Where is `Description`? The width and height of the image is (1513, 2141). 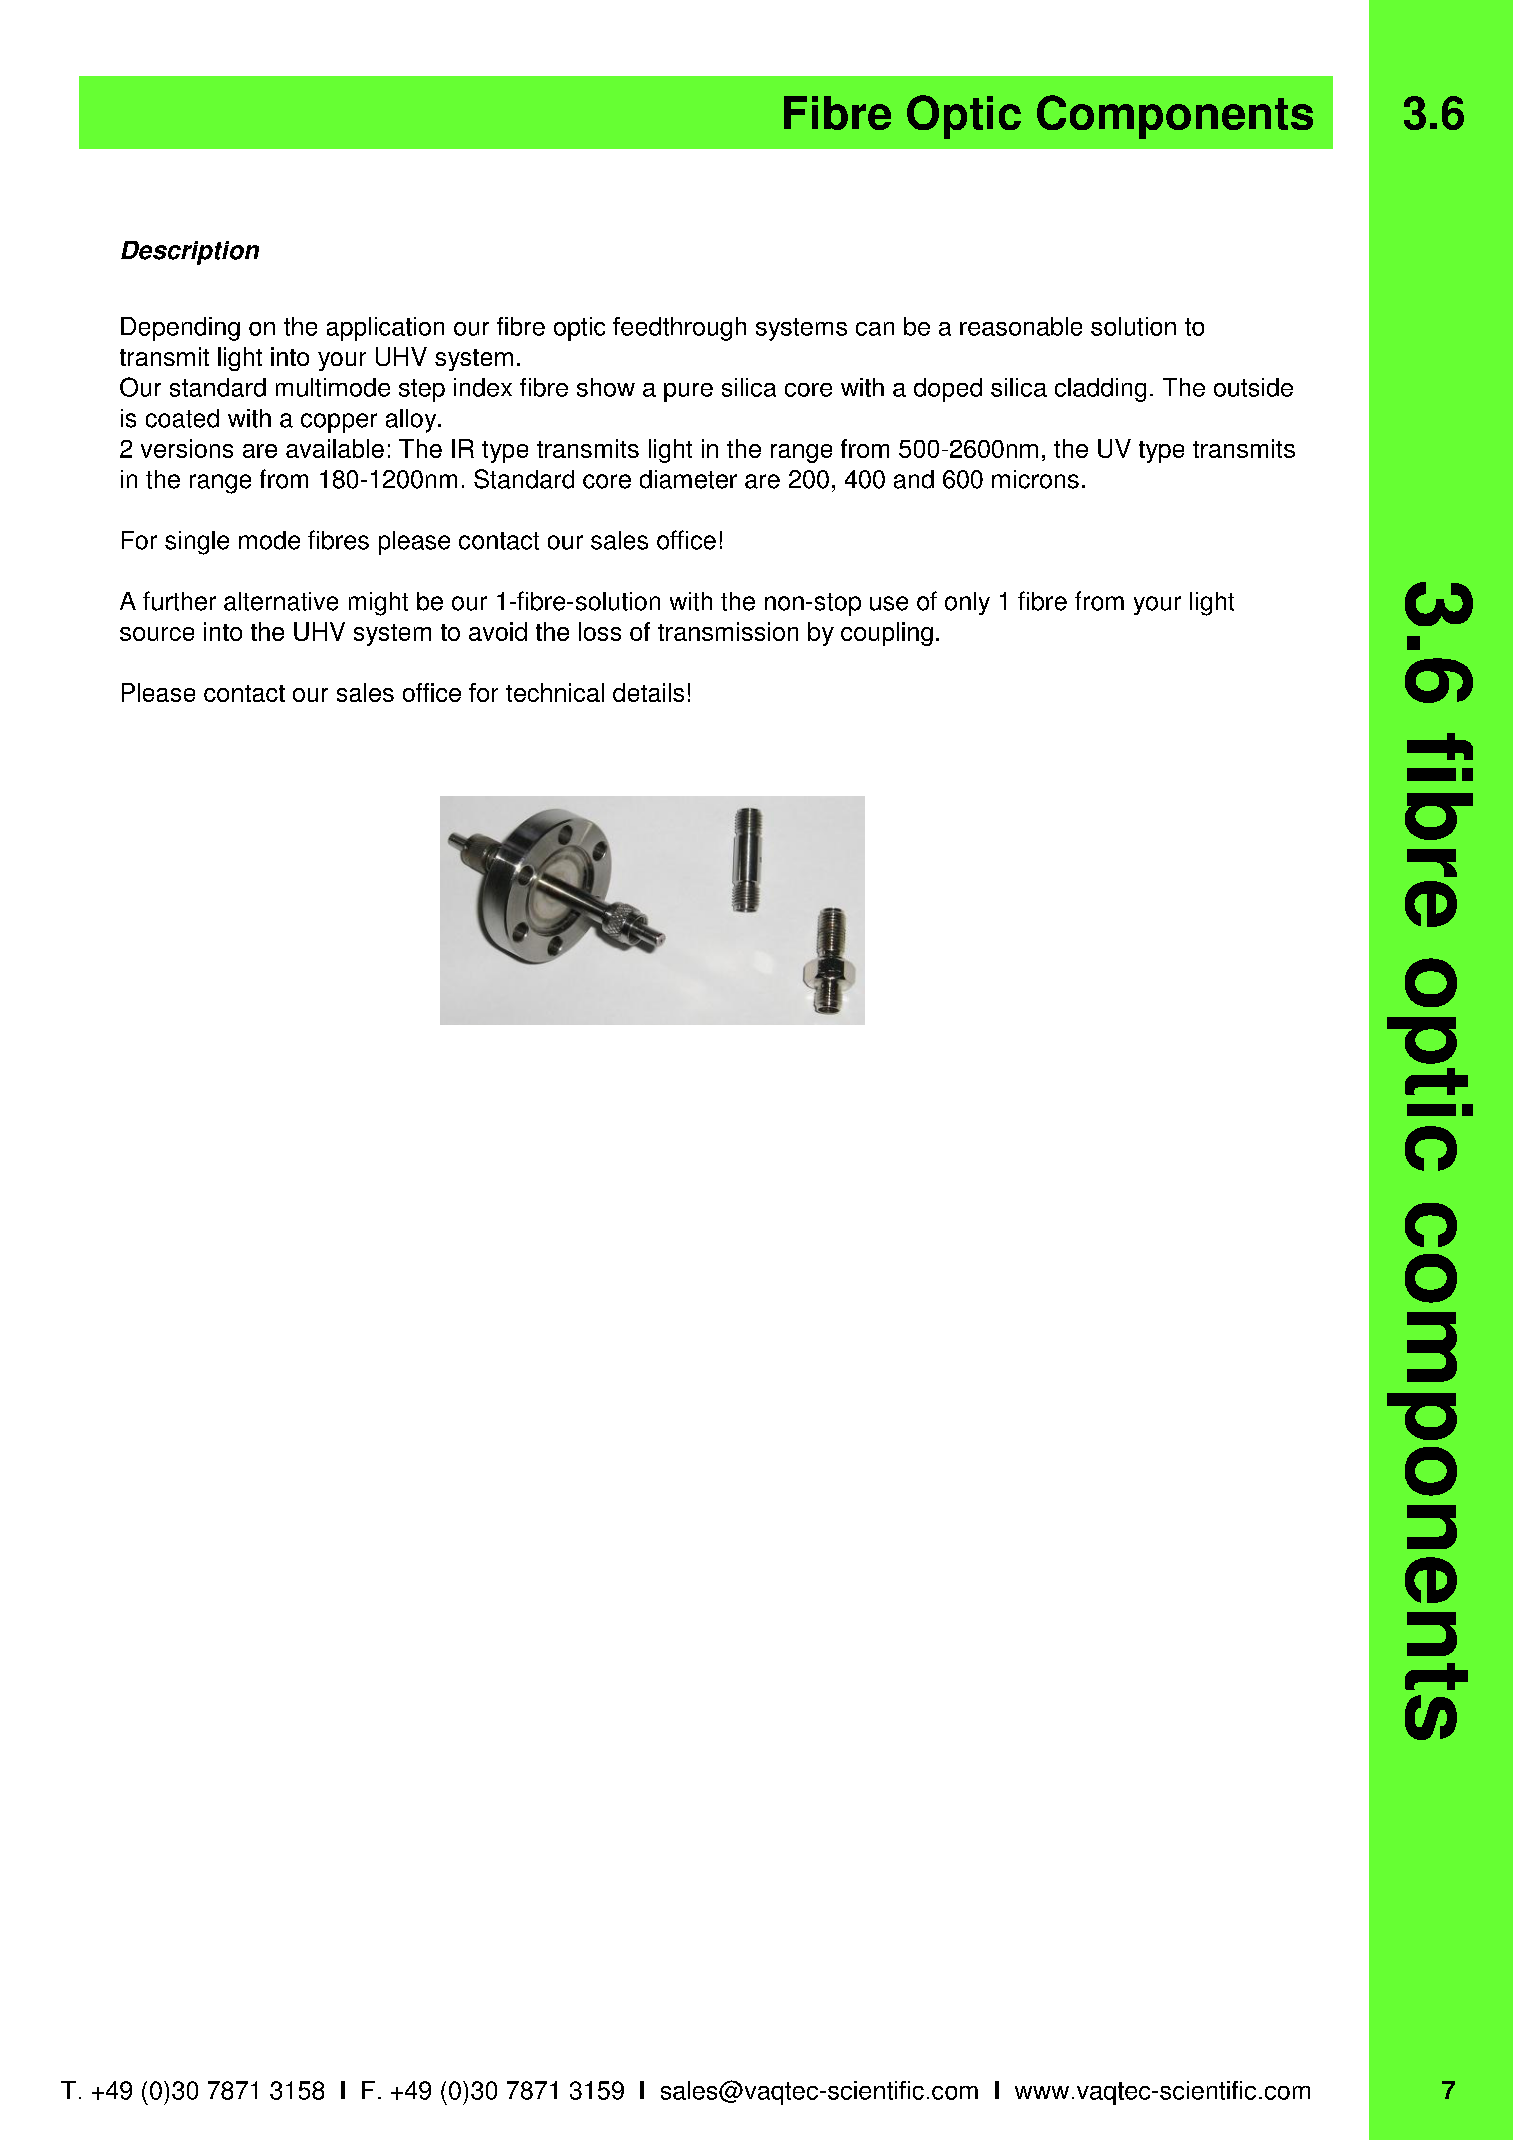 Description is located at coordinates (190, 253).
